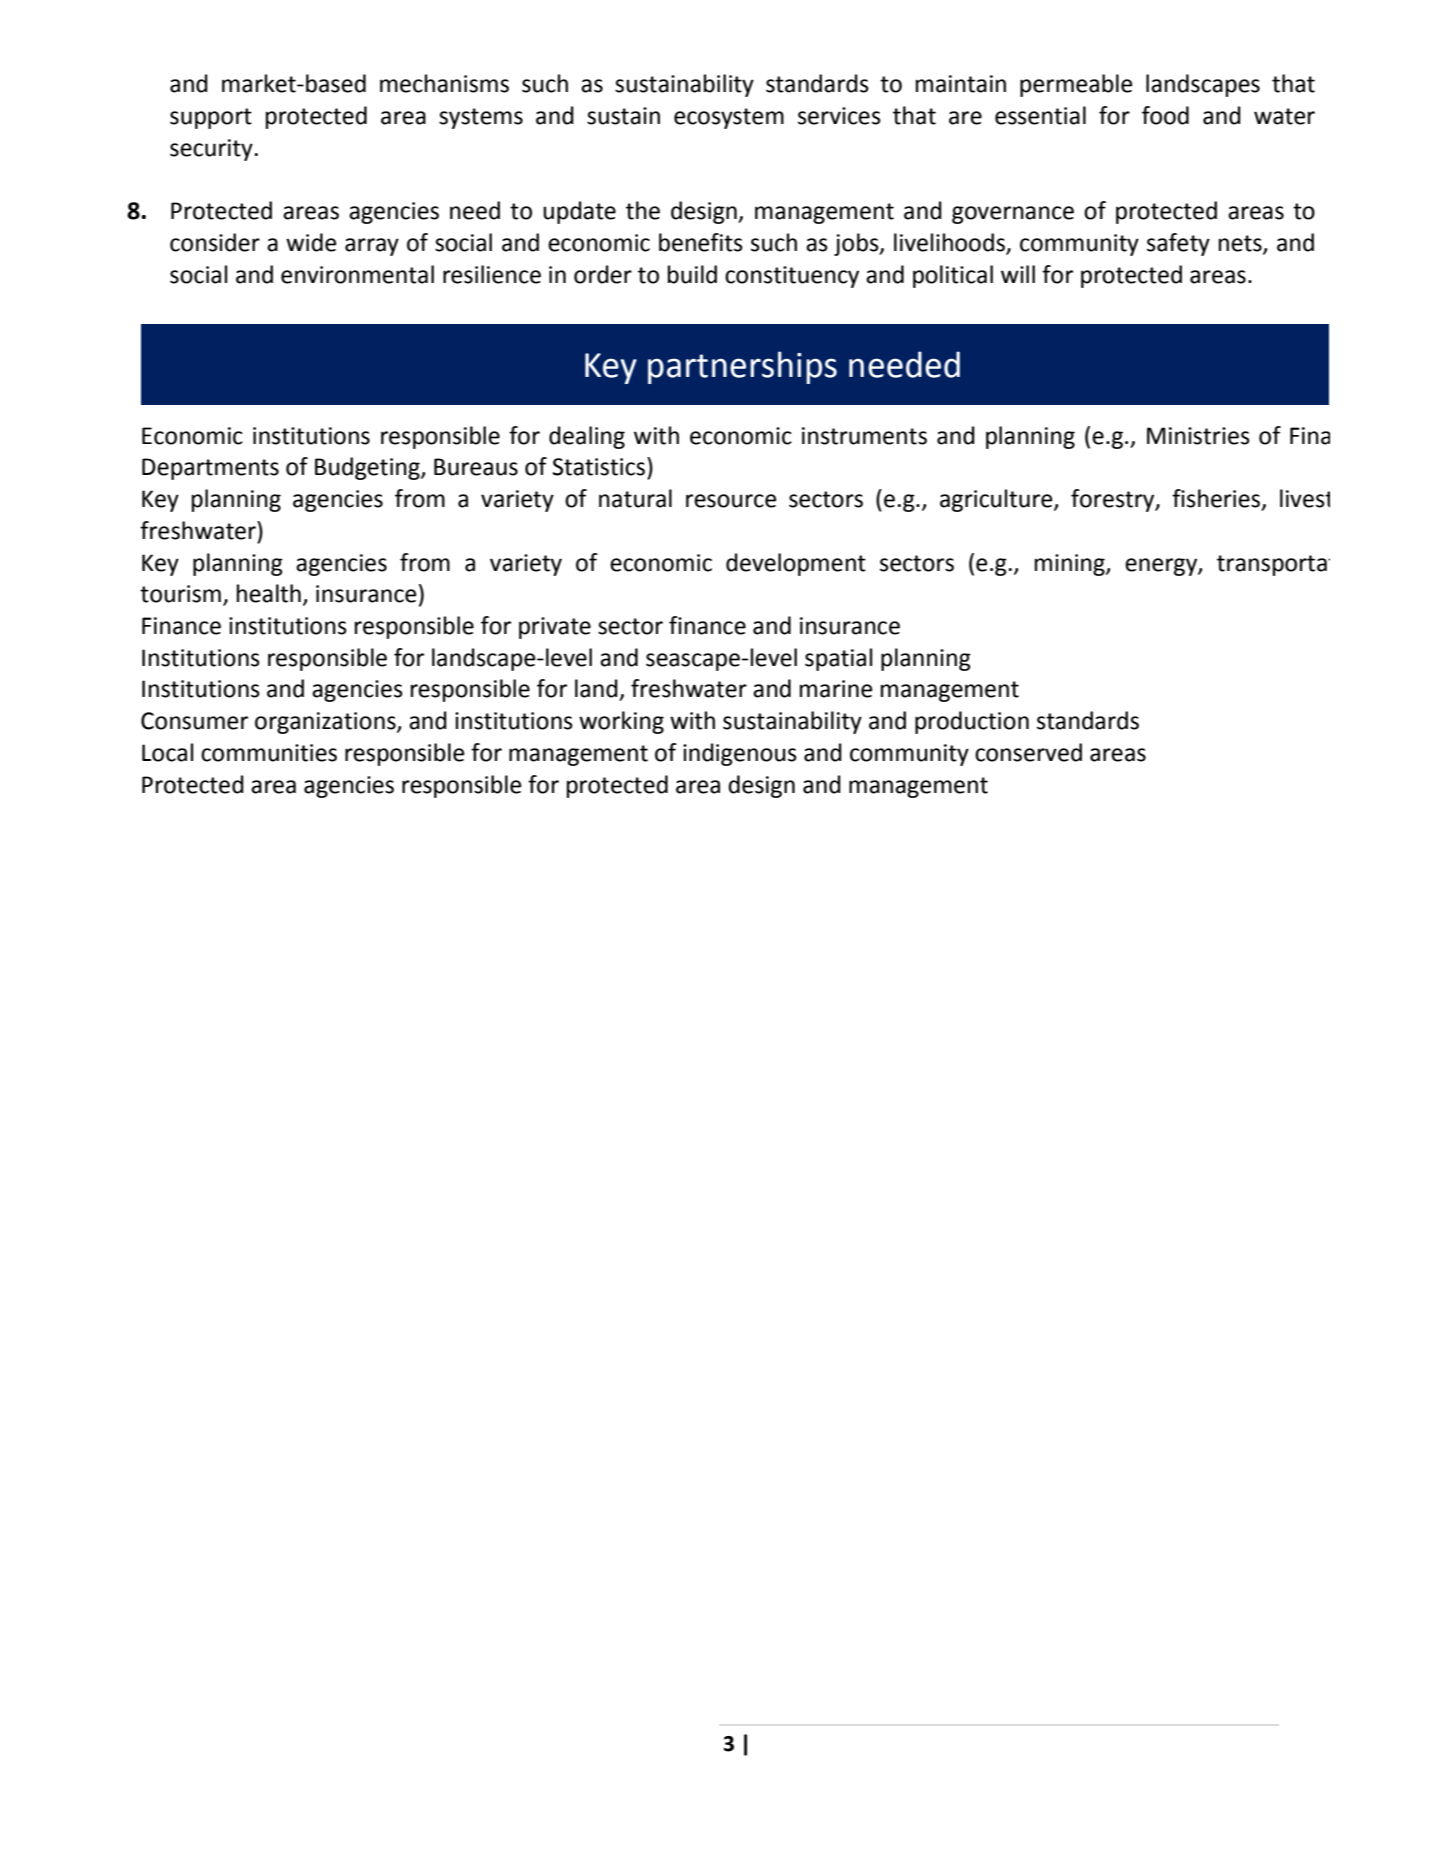  What do you see at coordinates (729, 118) in the screenshot?
I see `ecosystem` at bounding box center [729, 118].
